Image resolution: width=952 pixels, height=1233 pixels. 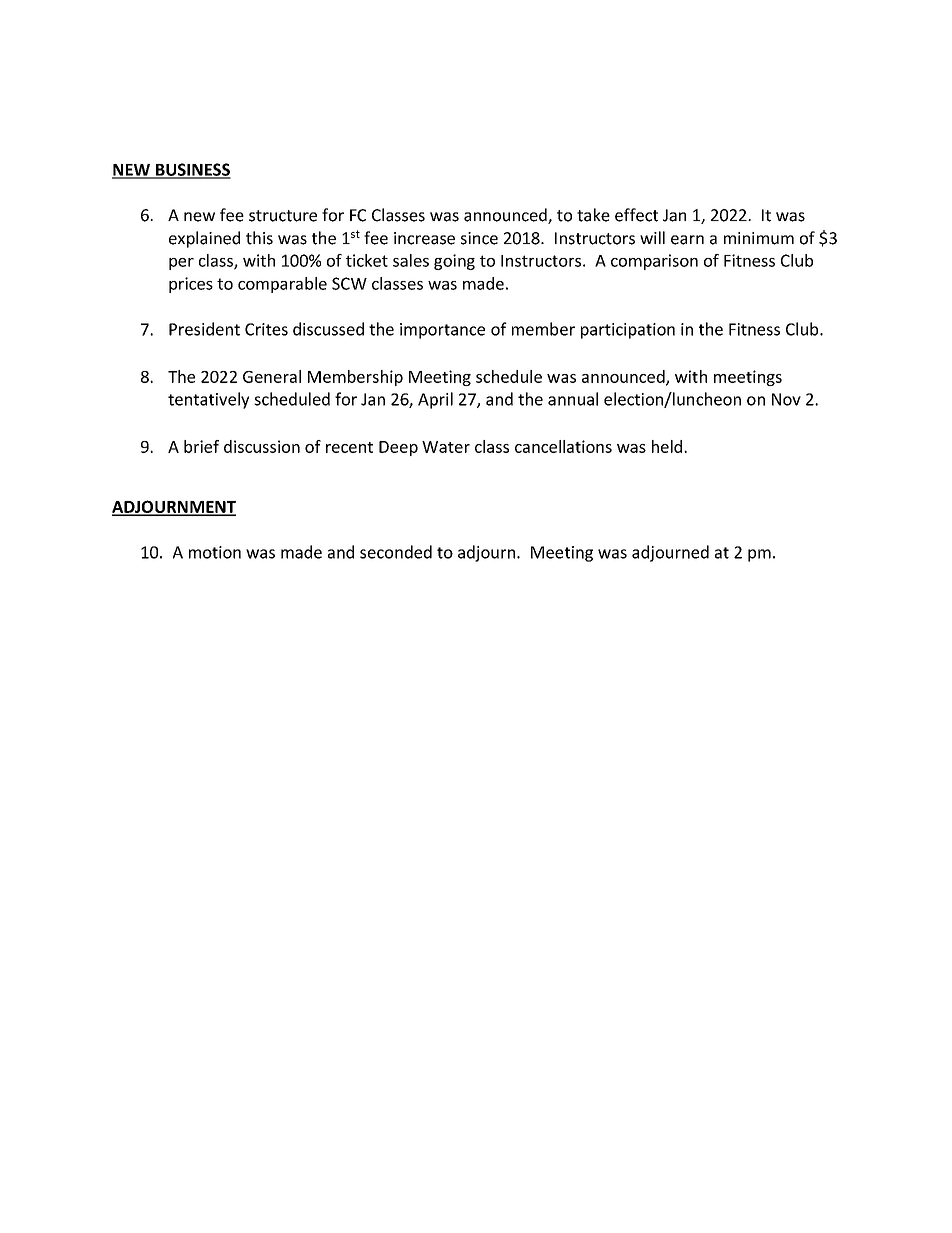 What do you see at coordinates (628, 331) in the document?
I see `participation` at bounding box center [628, 331].
